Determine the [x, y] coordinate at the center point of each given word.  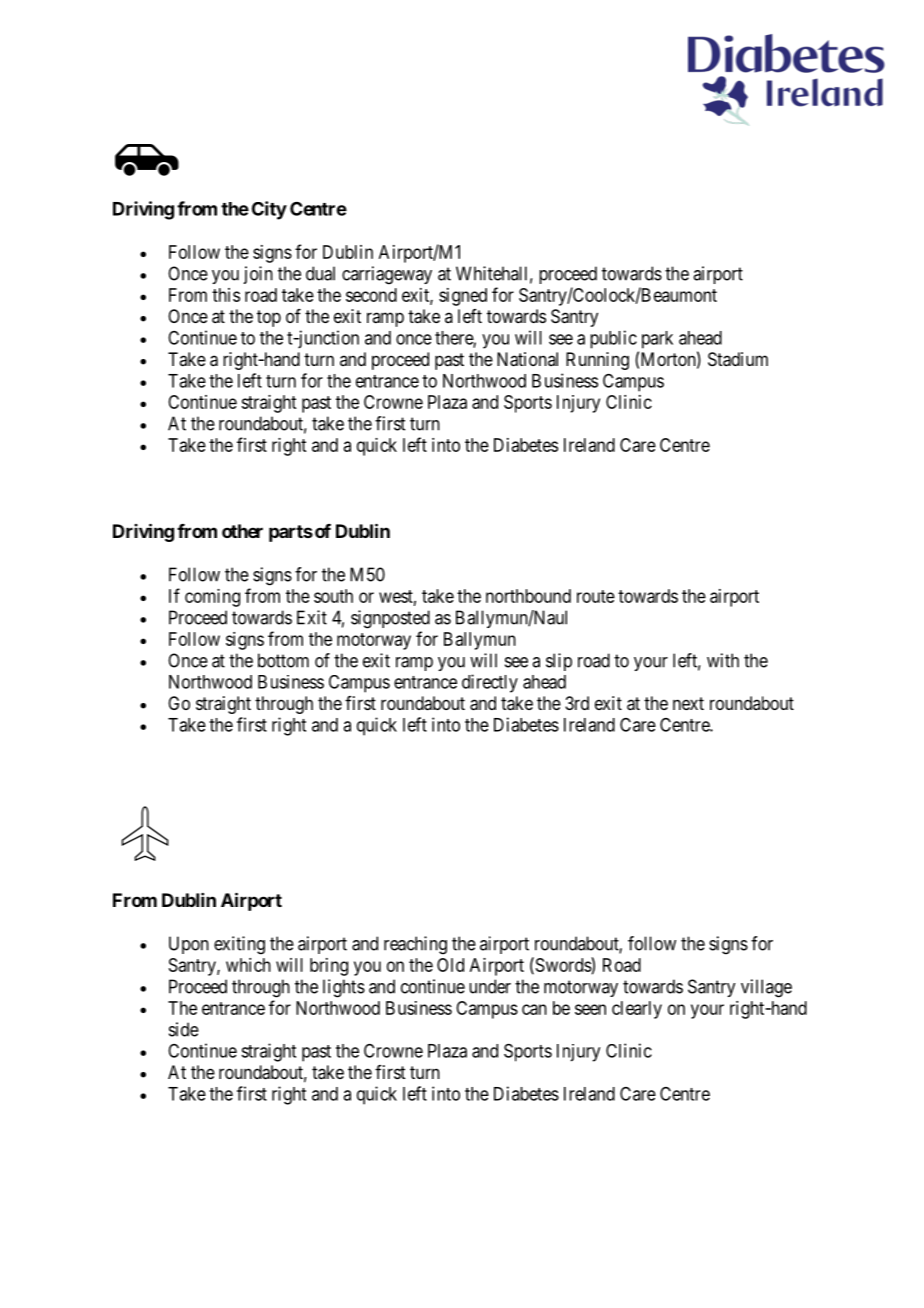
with [723, 660]
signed [463, 297]
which [248, 965]
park [657, 340]
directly [490, 683]
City [269, 210]
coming [212, 598]
